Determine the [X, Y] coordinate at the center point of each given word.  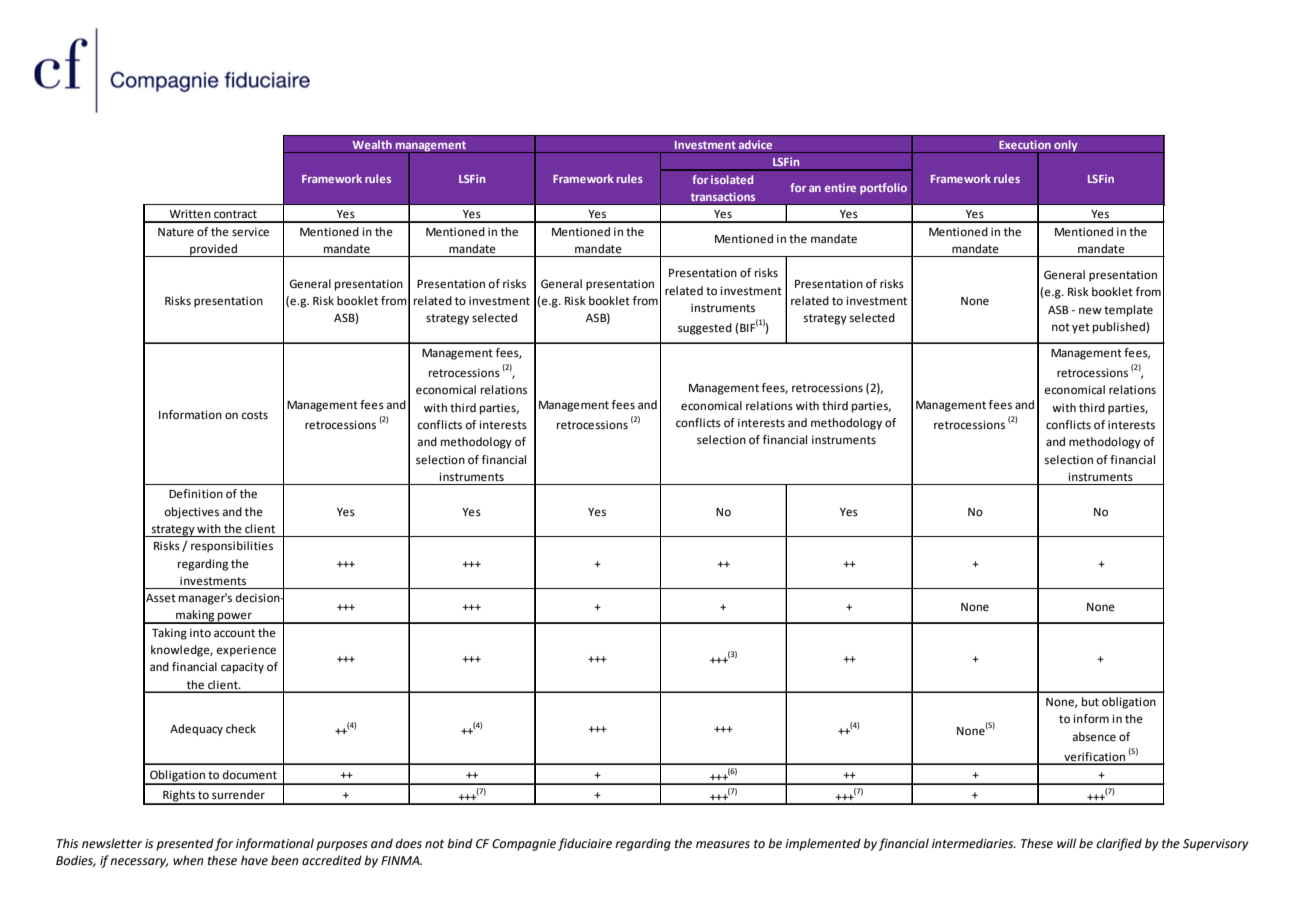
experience [246, 651]
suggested [705, 329]
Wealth [372, 144]
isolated [732, 179]
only [1066, 146]
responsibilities [232, 547]
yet [1081, 328]
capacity [242, 668]
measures [723, 845]
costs [255, 415]
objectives [192, 513]
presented [185, 844]
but [1090, 701]
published [1120, 328]
